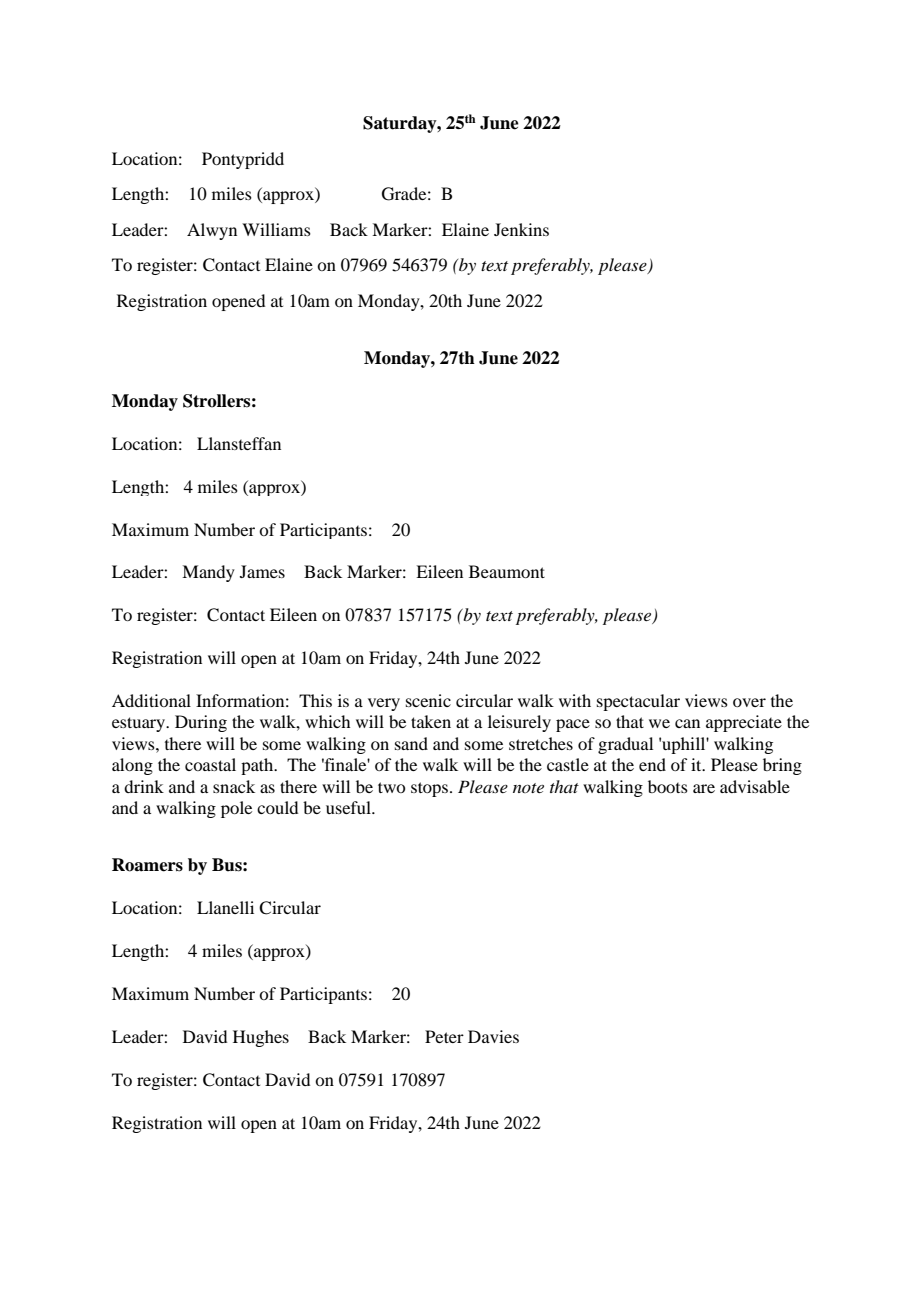  Describe the element at coordinates (212, 231) in the screenshot. I see `Alwyn` at that location.
